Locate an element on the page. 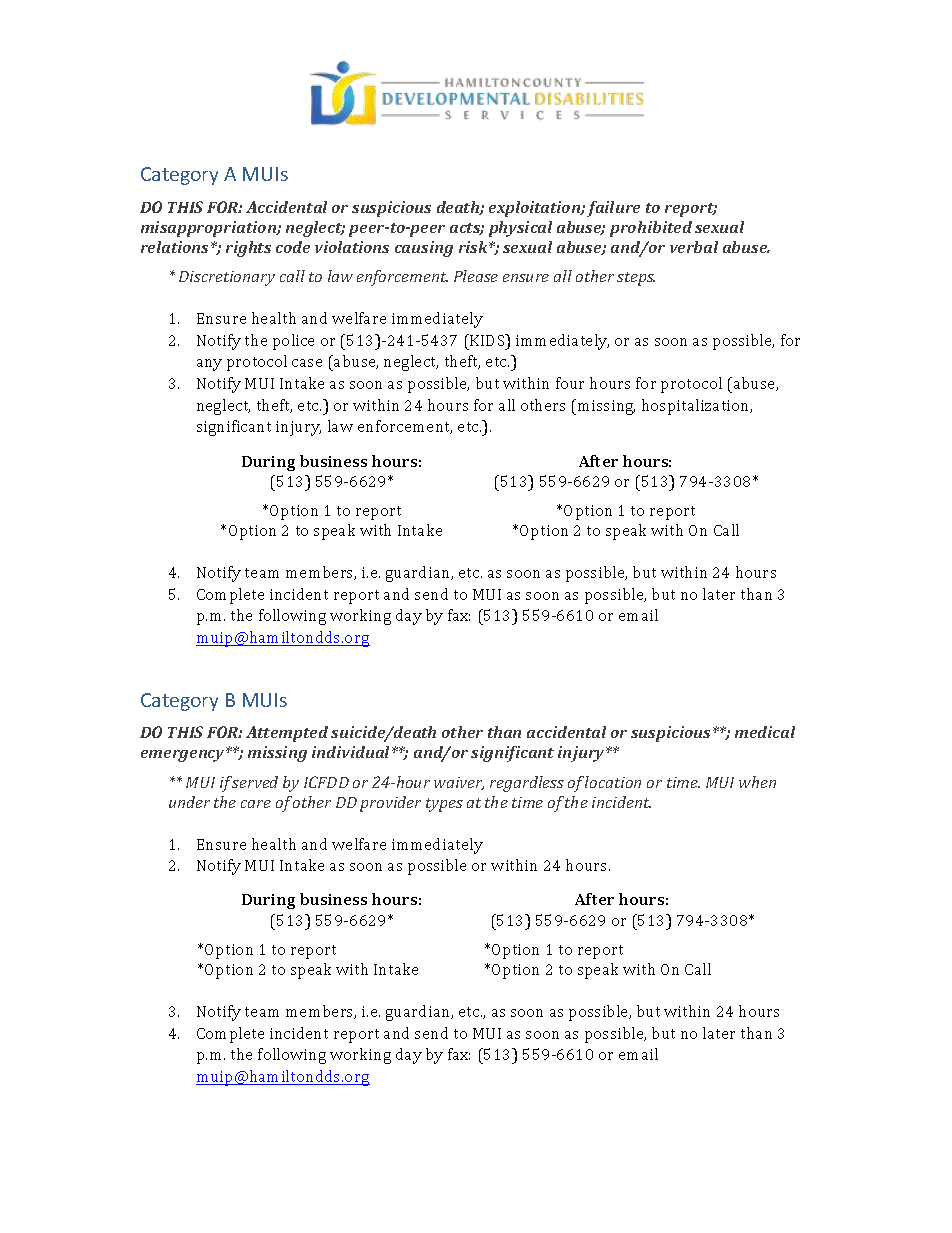 The image size is (952, 1233). four is located at coordinates (570, 383).
